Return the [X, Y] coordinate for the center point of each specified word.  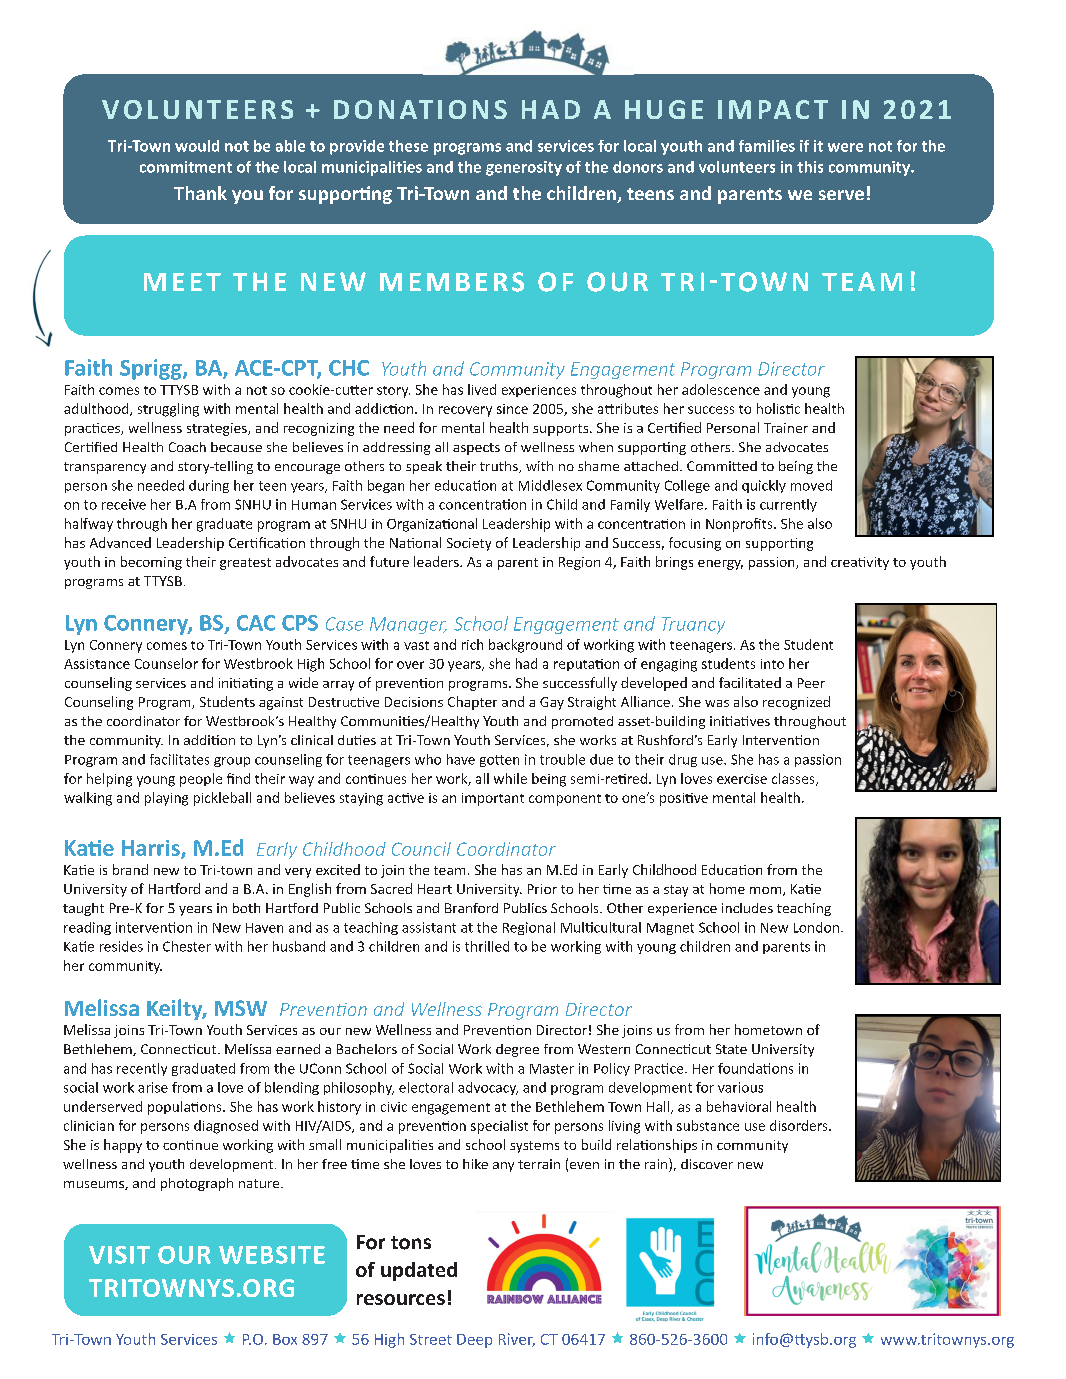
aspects [476, 449]
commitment [186, 167]
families [767, 146]
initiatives [740, 721]
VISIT [119, 1255]
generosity [524, 168]
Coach [187, 447]
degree [517, 1050]
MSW [241, 1008]
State [731, 1049]
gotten [499, 761]
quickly [764, 486]
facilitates [179, 759]
